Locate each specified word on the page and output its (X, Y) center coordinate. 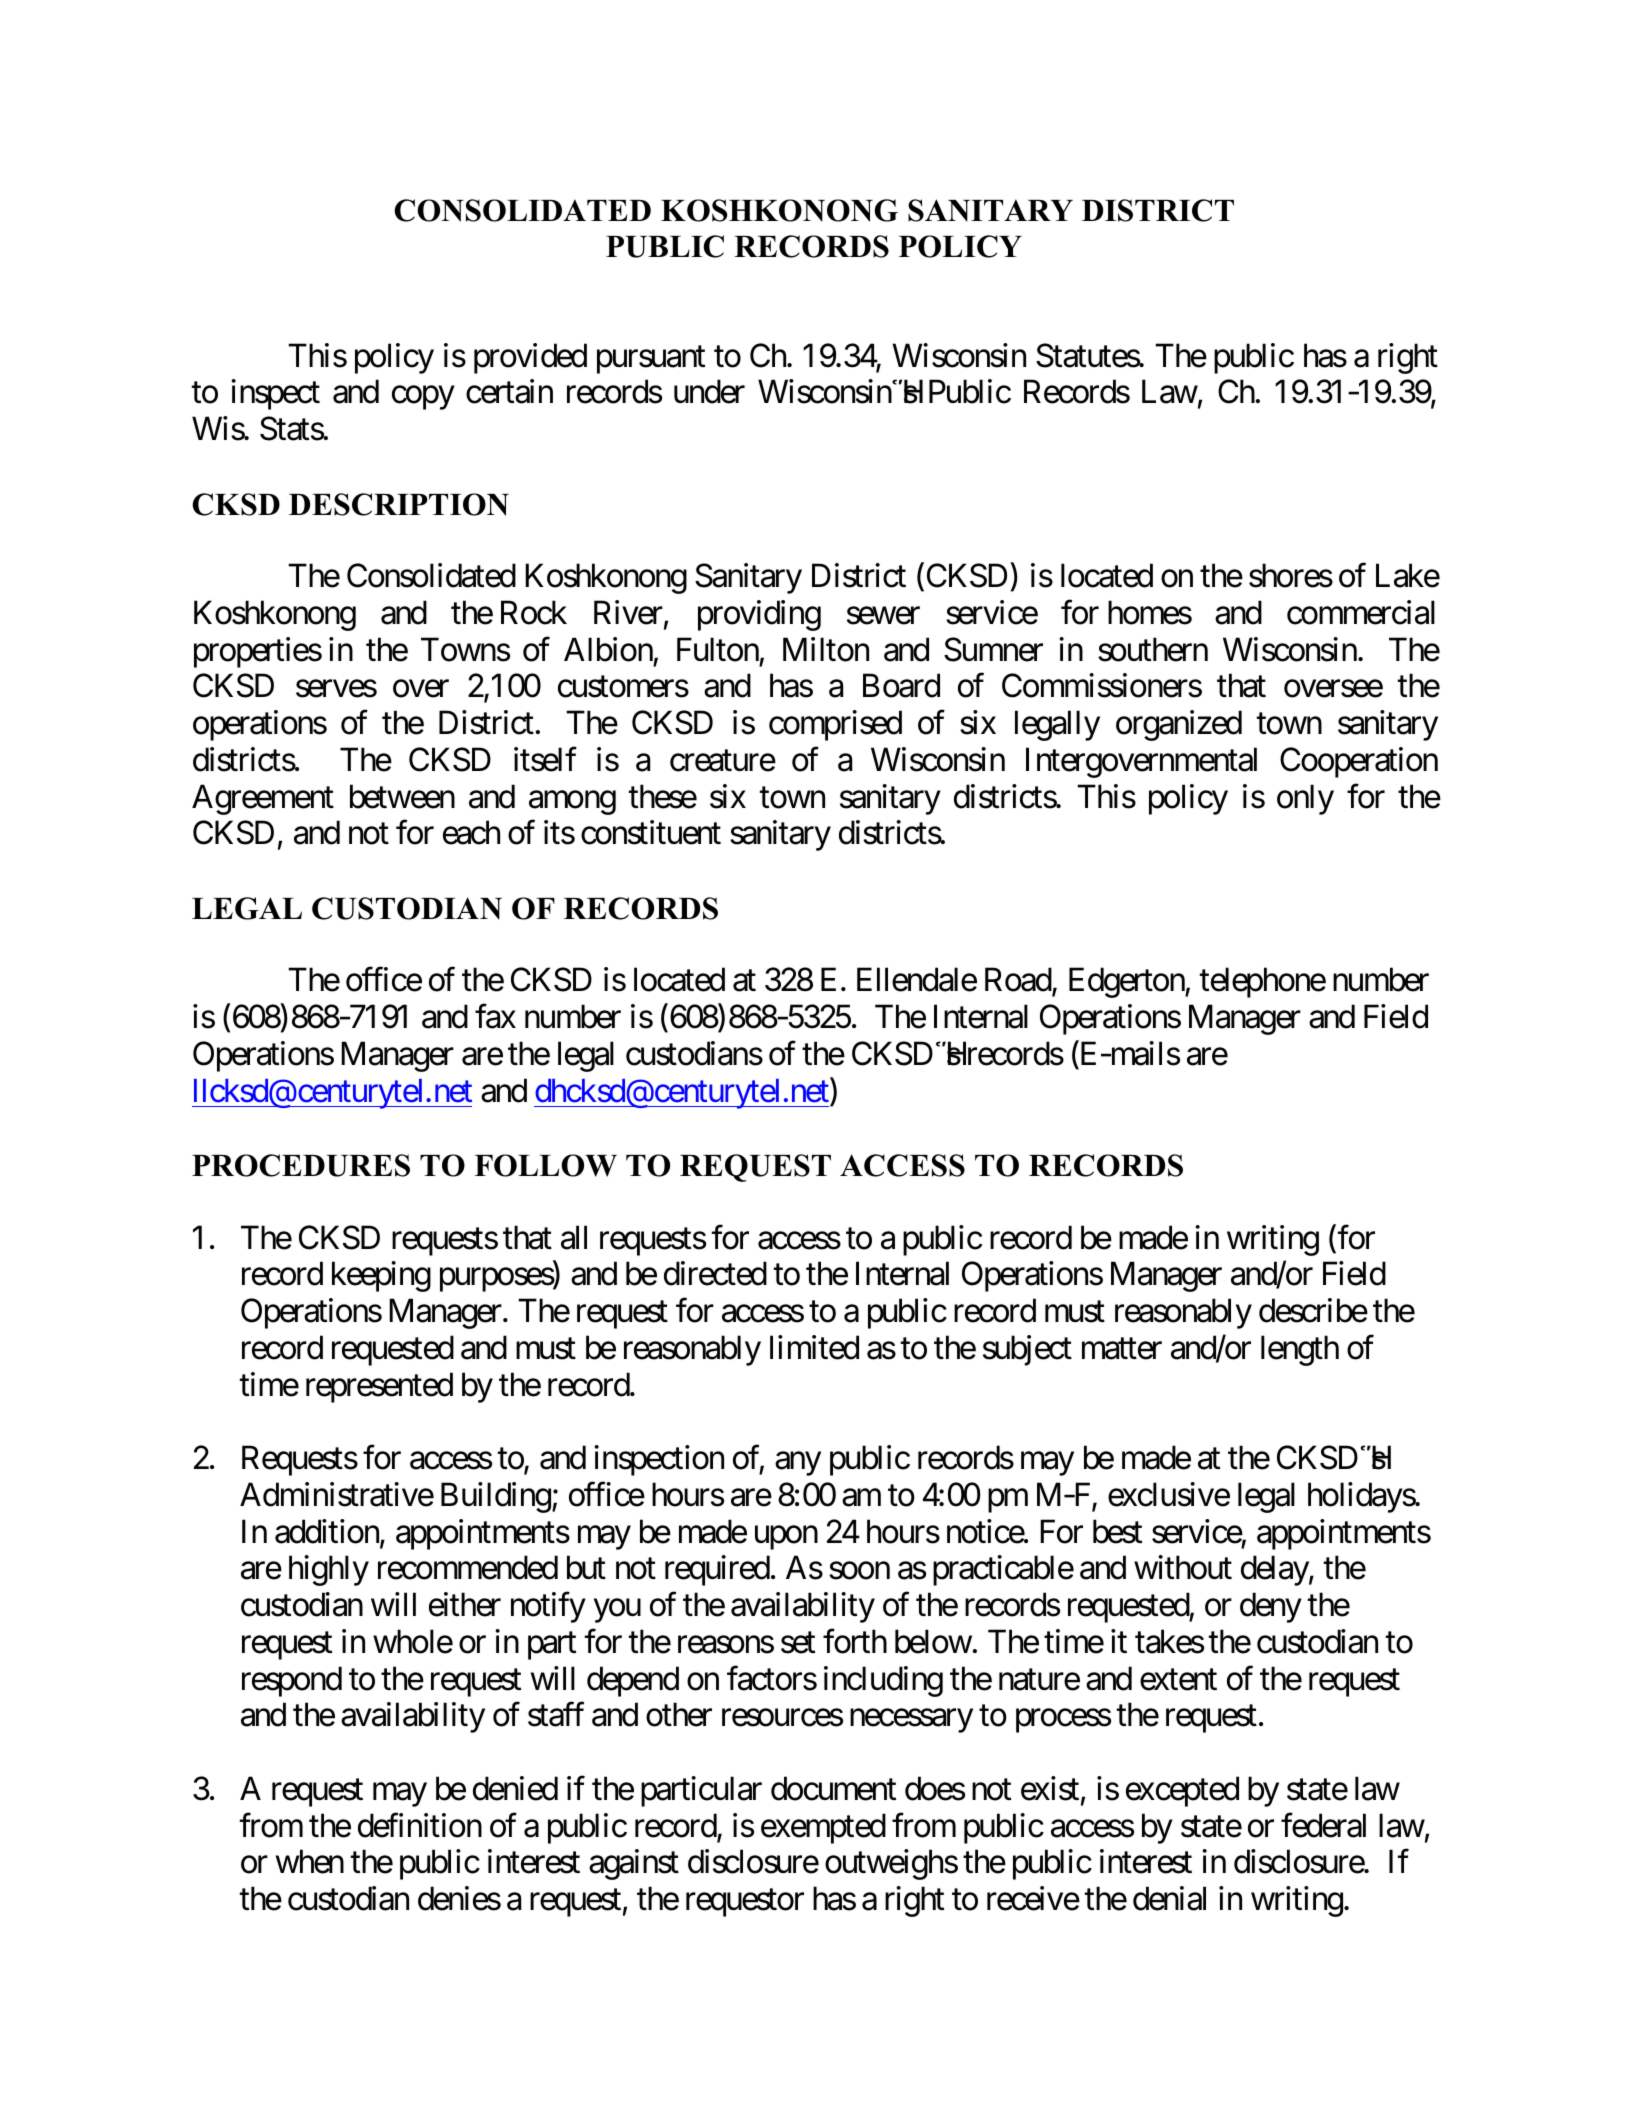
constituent (651, 833)
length (1300, 1350)
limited (814, 1347)
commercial (1361, 612)
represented (379, 1387)
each (471, 833)
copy (423, 398)
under (709, 392)
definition (420, 1825)
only (1305, 799)
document (833, 1788)
